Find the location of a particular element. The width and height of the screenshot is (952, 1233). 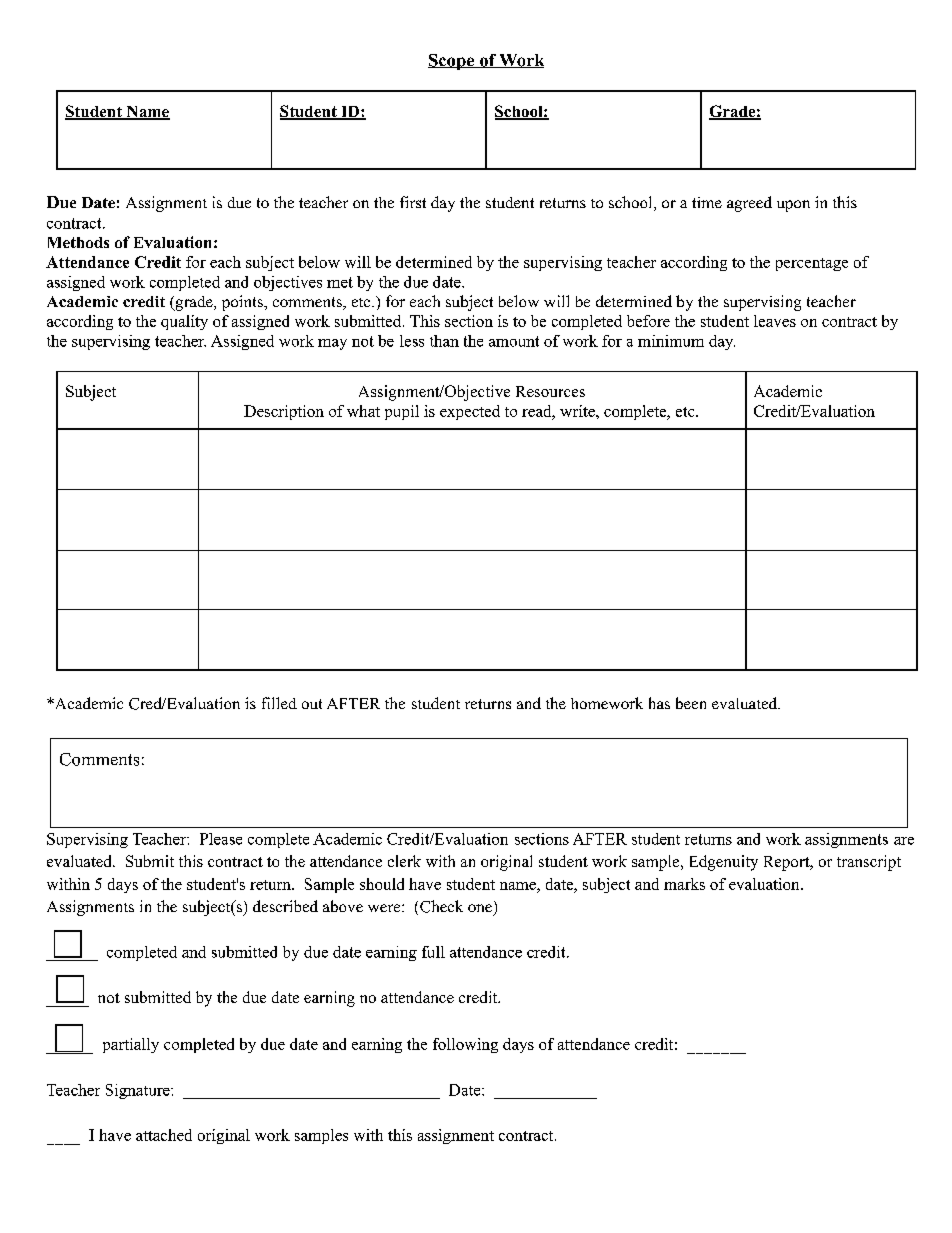

has is located at coordinates (659, 703).
